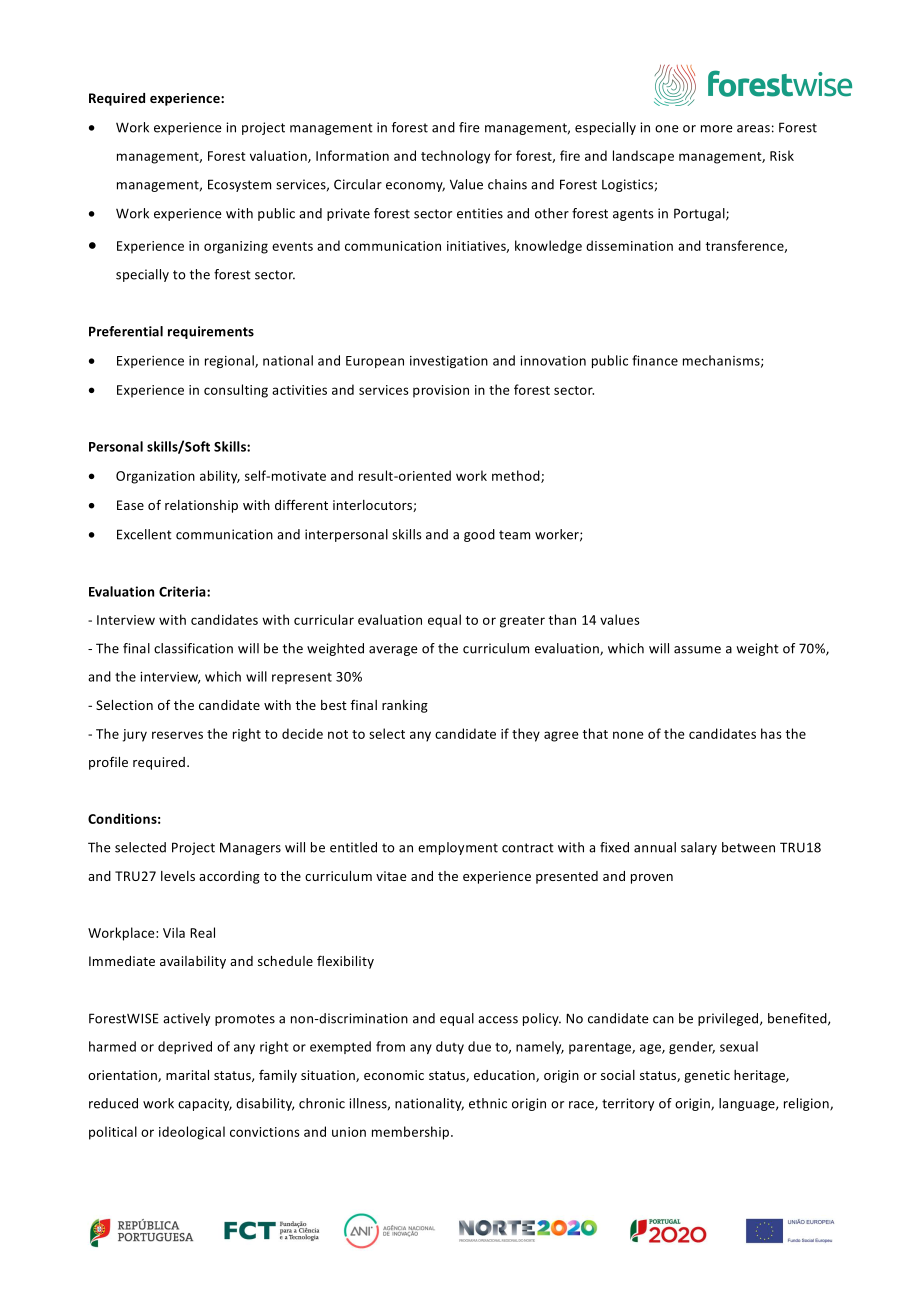  I want to click on finance, so click(655, 360).
